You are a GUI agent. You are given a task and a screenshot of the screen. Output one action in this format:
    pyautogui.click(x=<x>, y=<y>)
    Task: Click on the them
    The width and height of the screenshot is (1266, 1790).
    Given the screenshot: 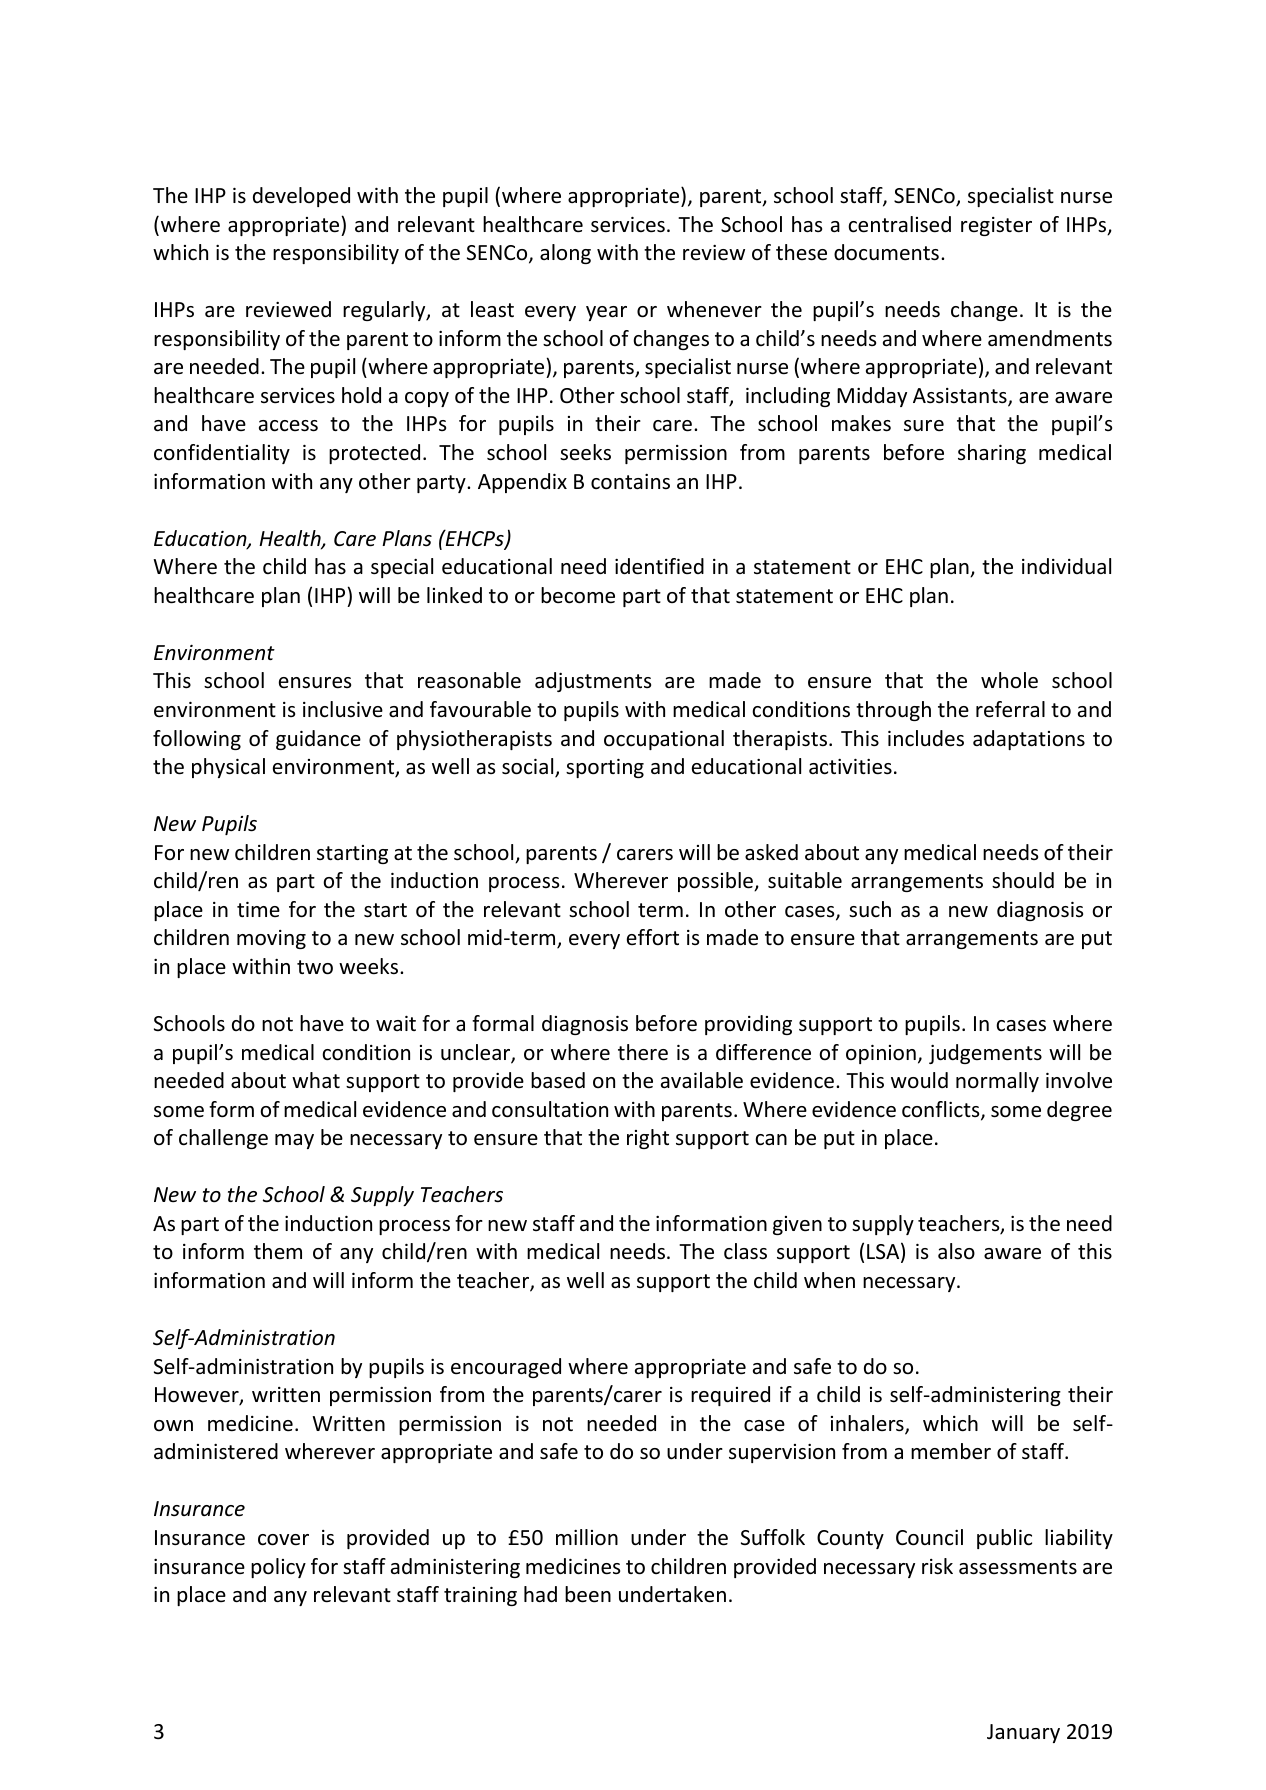 What is the action you would take?
    pyautogui.click(x=278, y=1251)
